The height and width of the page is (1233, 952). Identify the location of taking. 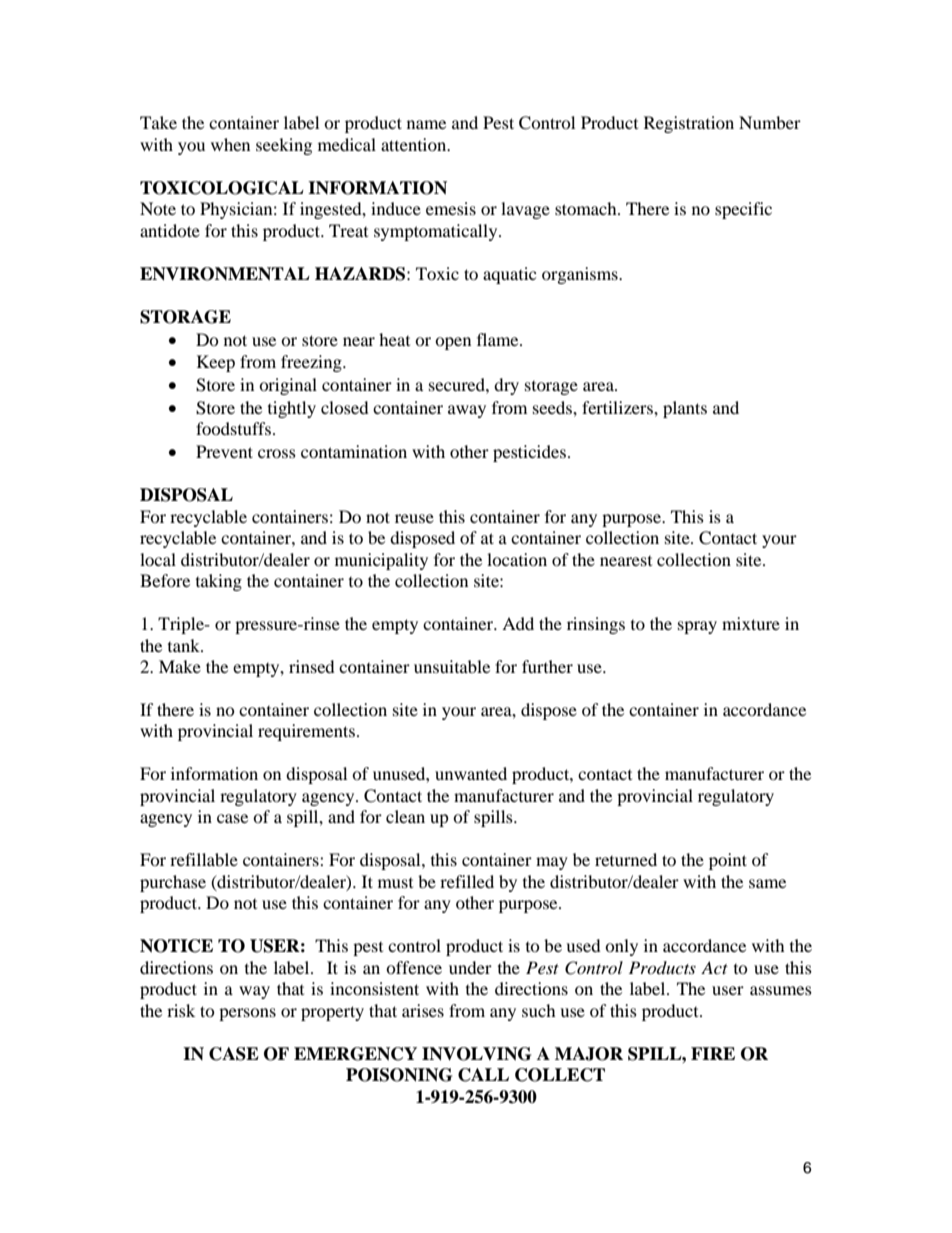
(219, 582).
